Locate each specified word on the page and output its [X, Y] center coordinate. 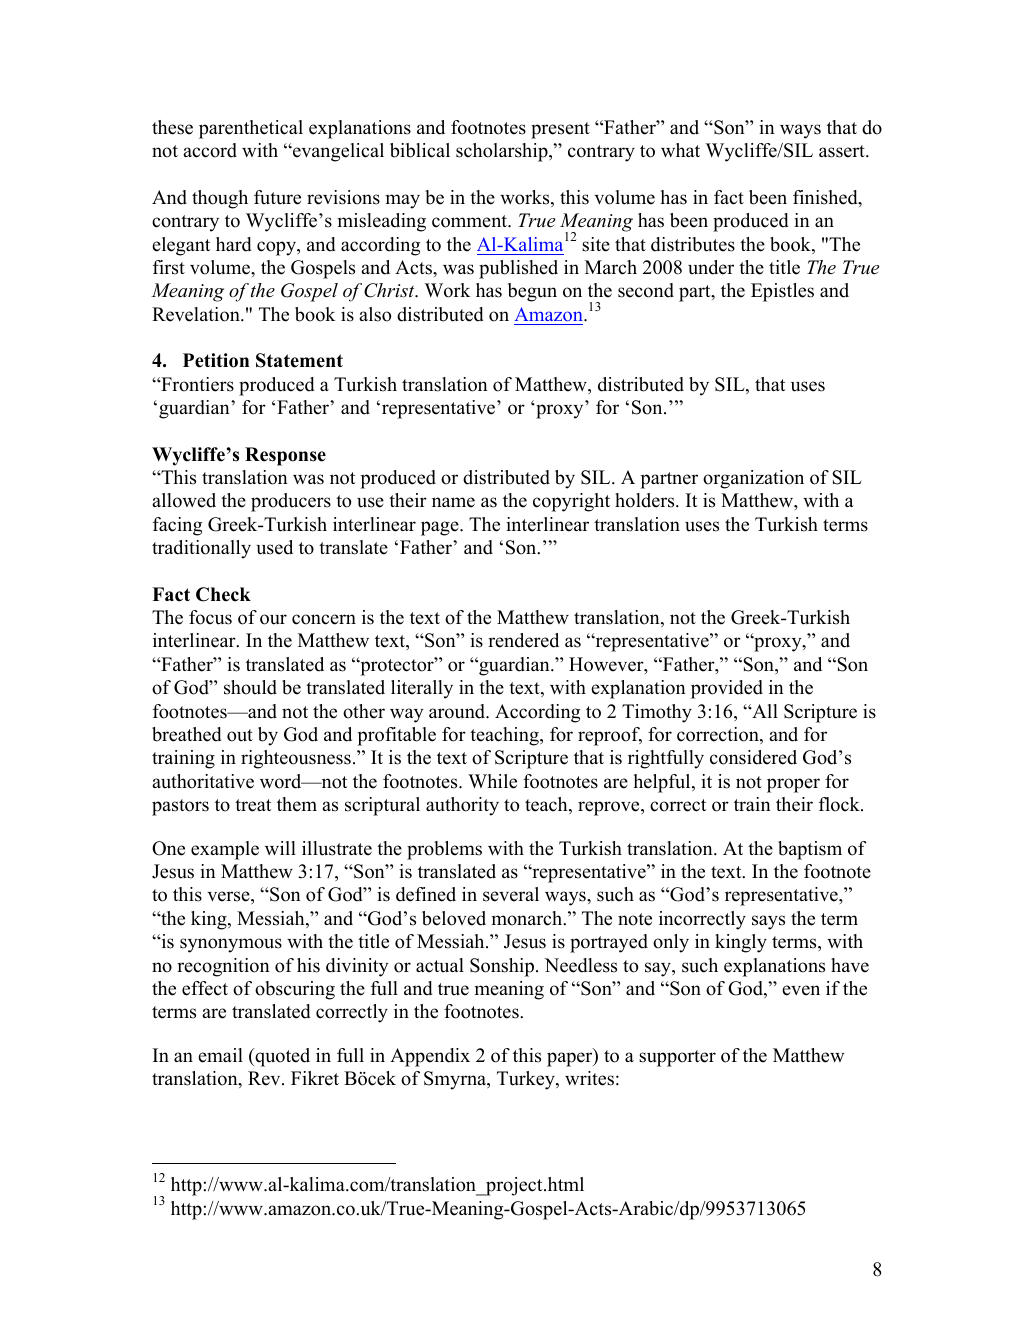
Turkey [527, 1080]
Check [223, 594]
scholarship [503, 152]
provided [727, 689]
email [220, 1055]
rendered [523, 640]
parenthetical [251, 129]
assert [843, 151]
